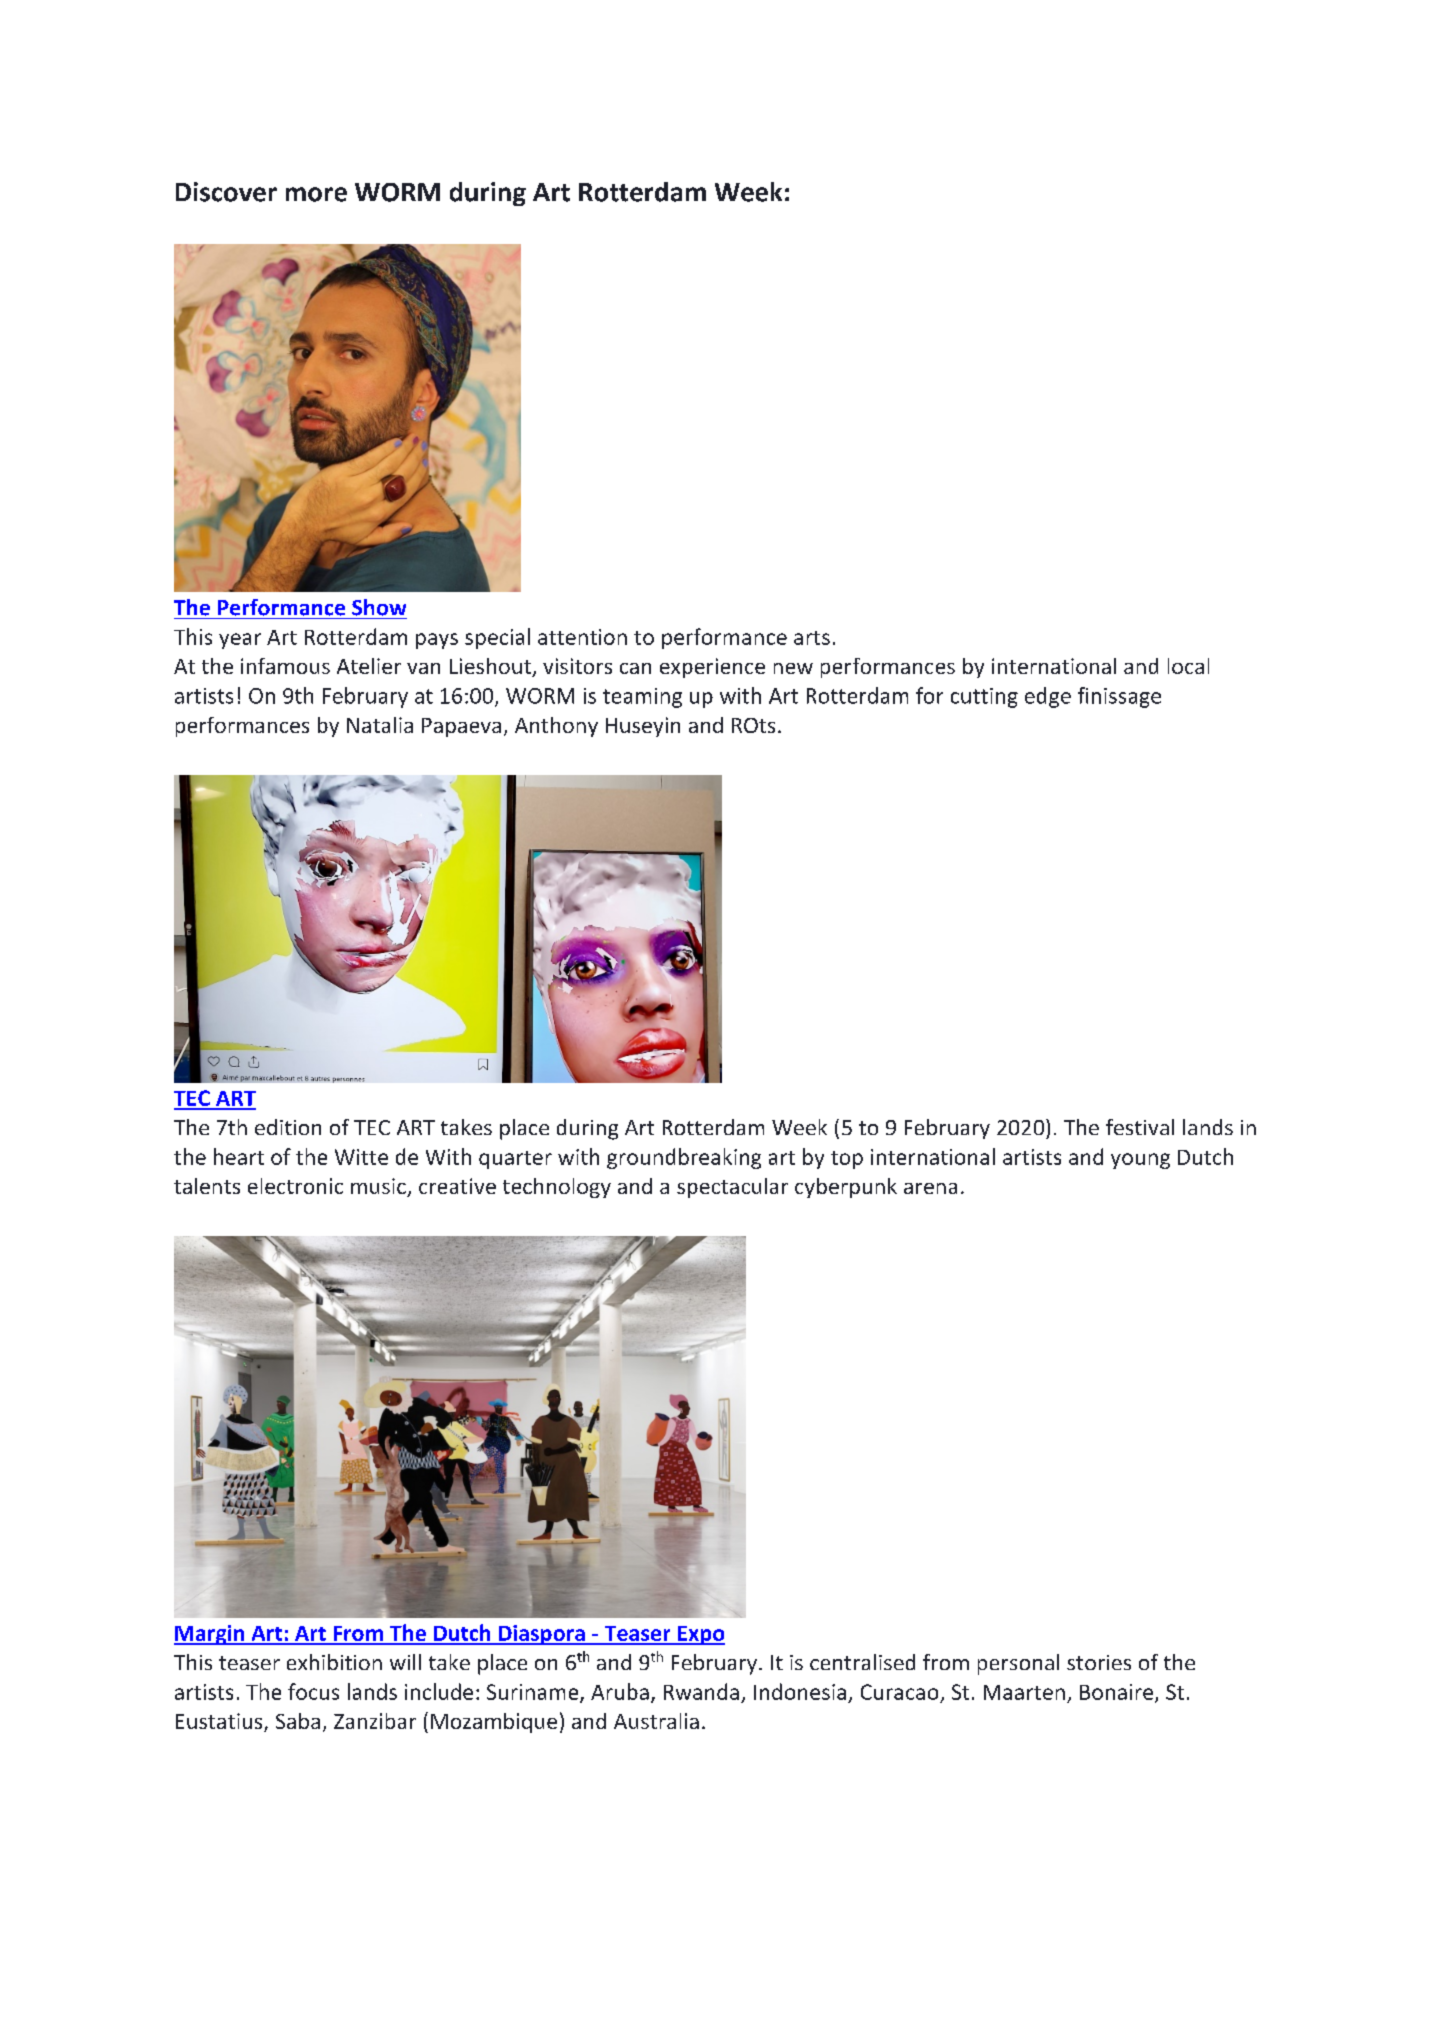 This screenshot has height=2032, width=1437. I want to click on exhibition, so click(334, 1662).
